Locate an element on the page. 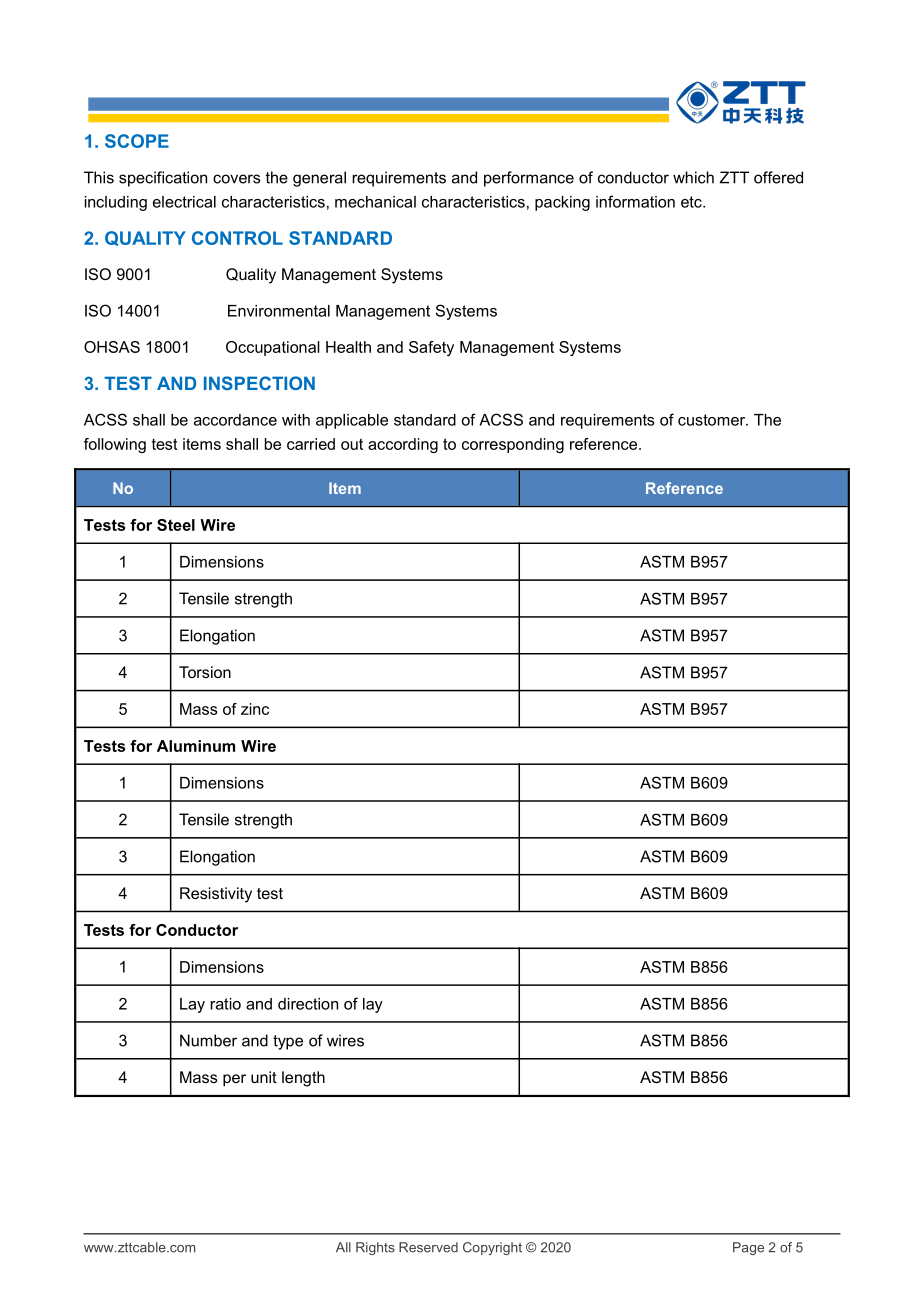 This image has height=1308, width=924. Reserved is located at coordinates (428, 1247).
